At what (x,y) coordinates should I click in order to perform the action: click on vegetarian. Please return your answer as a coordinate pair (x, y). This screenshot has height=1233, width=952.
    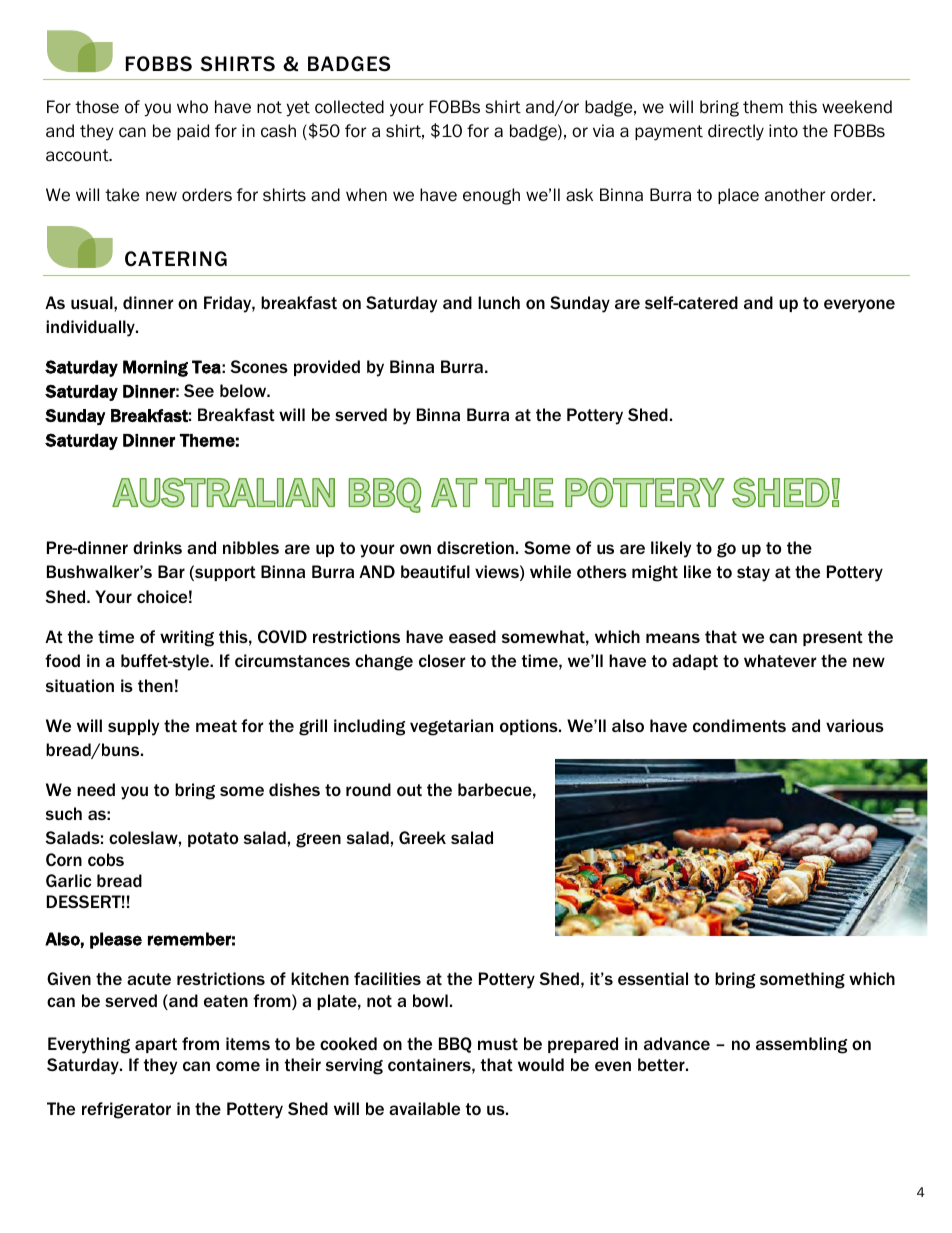
    Looking at the image, I should click on (451, 727).
